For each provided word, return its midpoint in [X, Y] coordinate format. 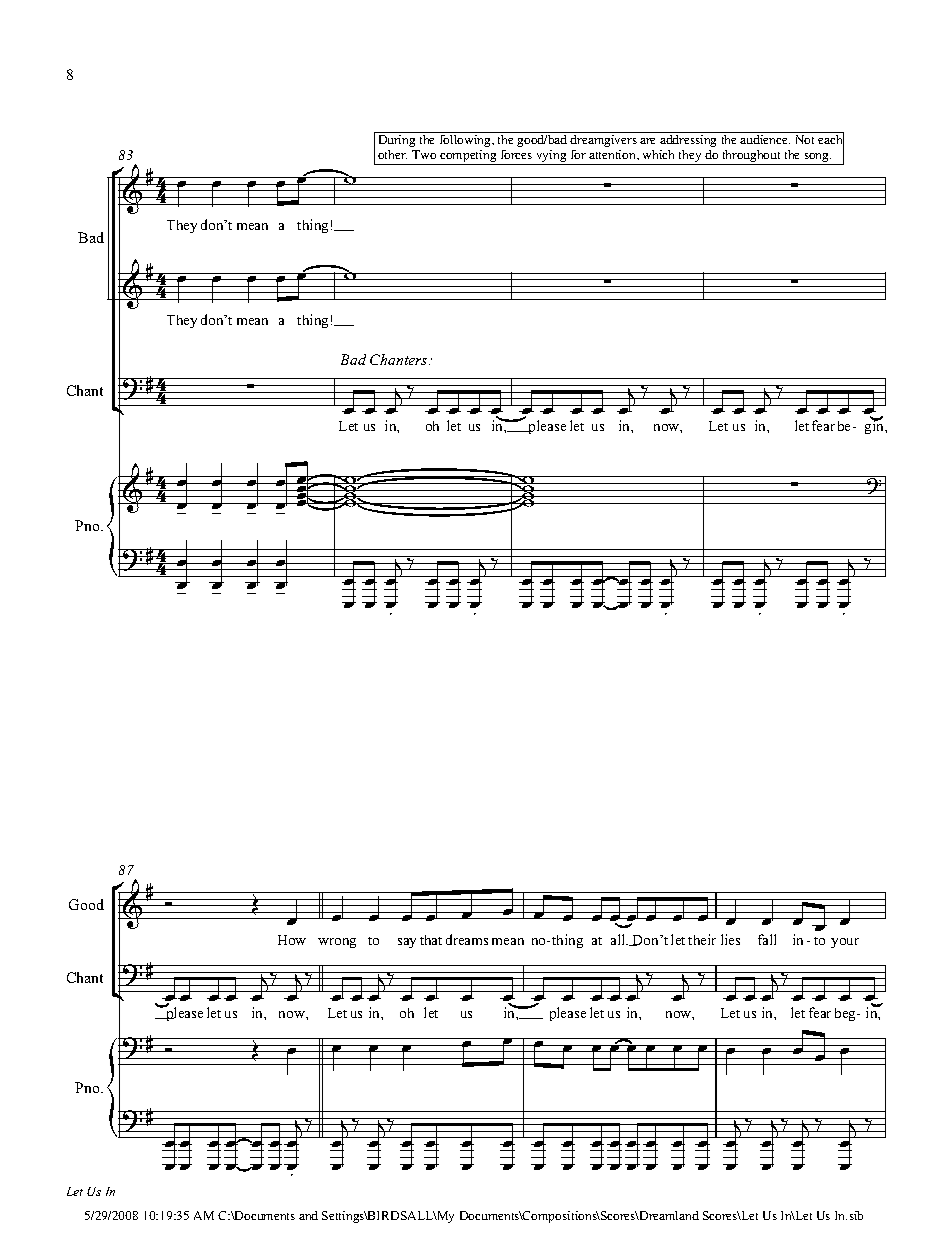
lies [730, 939]
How [292, 940]
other [392, 154]
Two [424, 154]
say [407, 943]
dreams [467, 939]
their [702, 939]
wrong [337, 943]
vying [551, 157]
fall [767, 939]
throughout [751, 157]
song [817, 159]
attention [614, 155]
